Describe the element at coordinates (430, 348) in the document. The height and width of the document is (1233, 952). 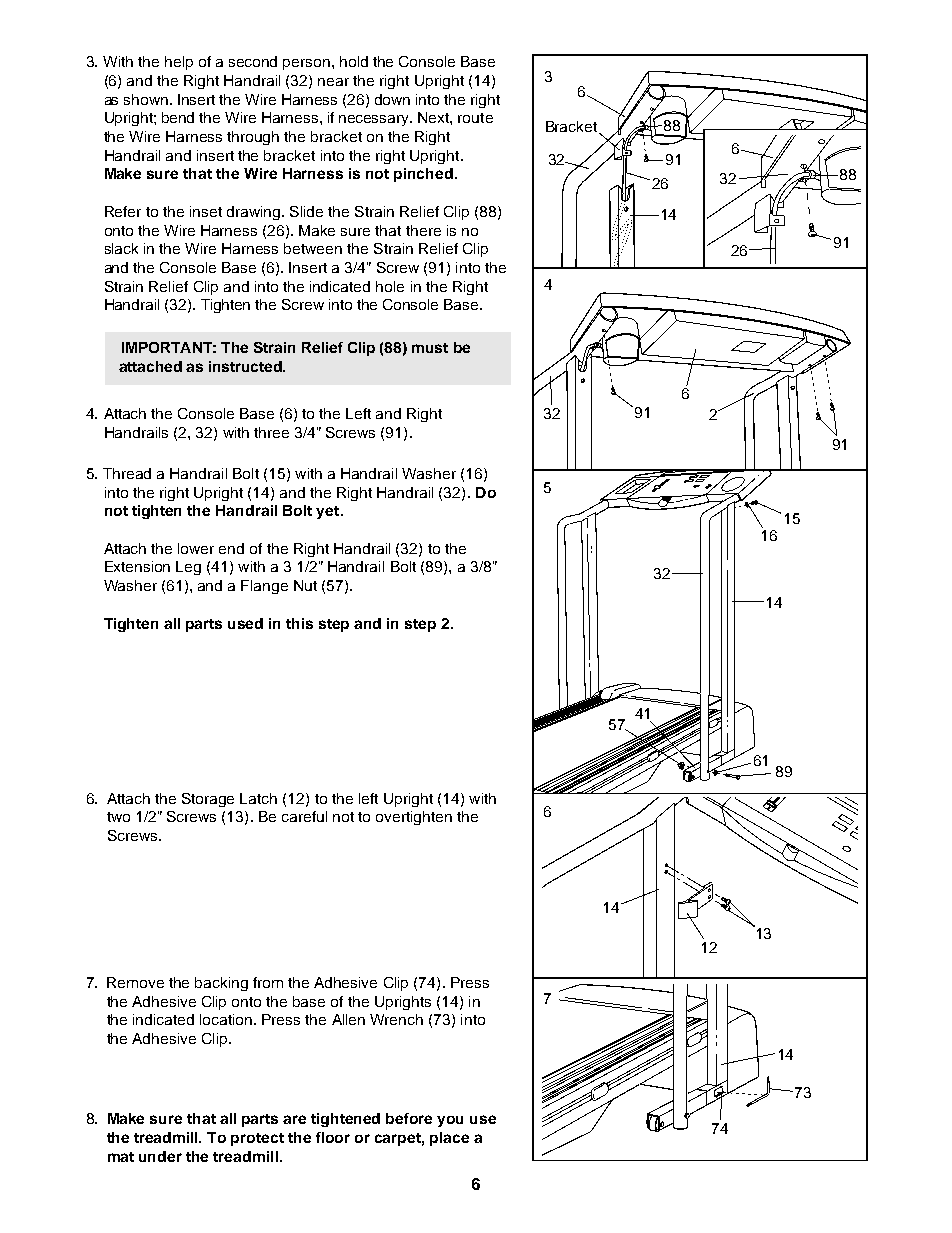
I see `must` at that location.
